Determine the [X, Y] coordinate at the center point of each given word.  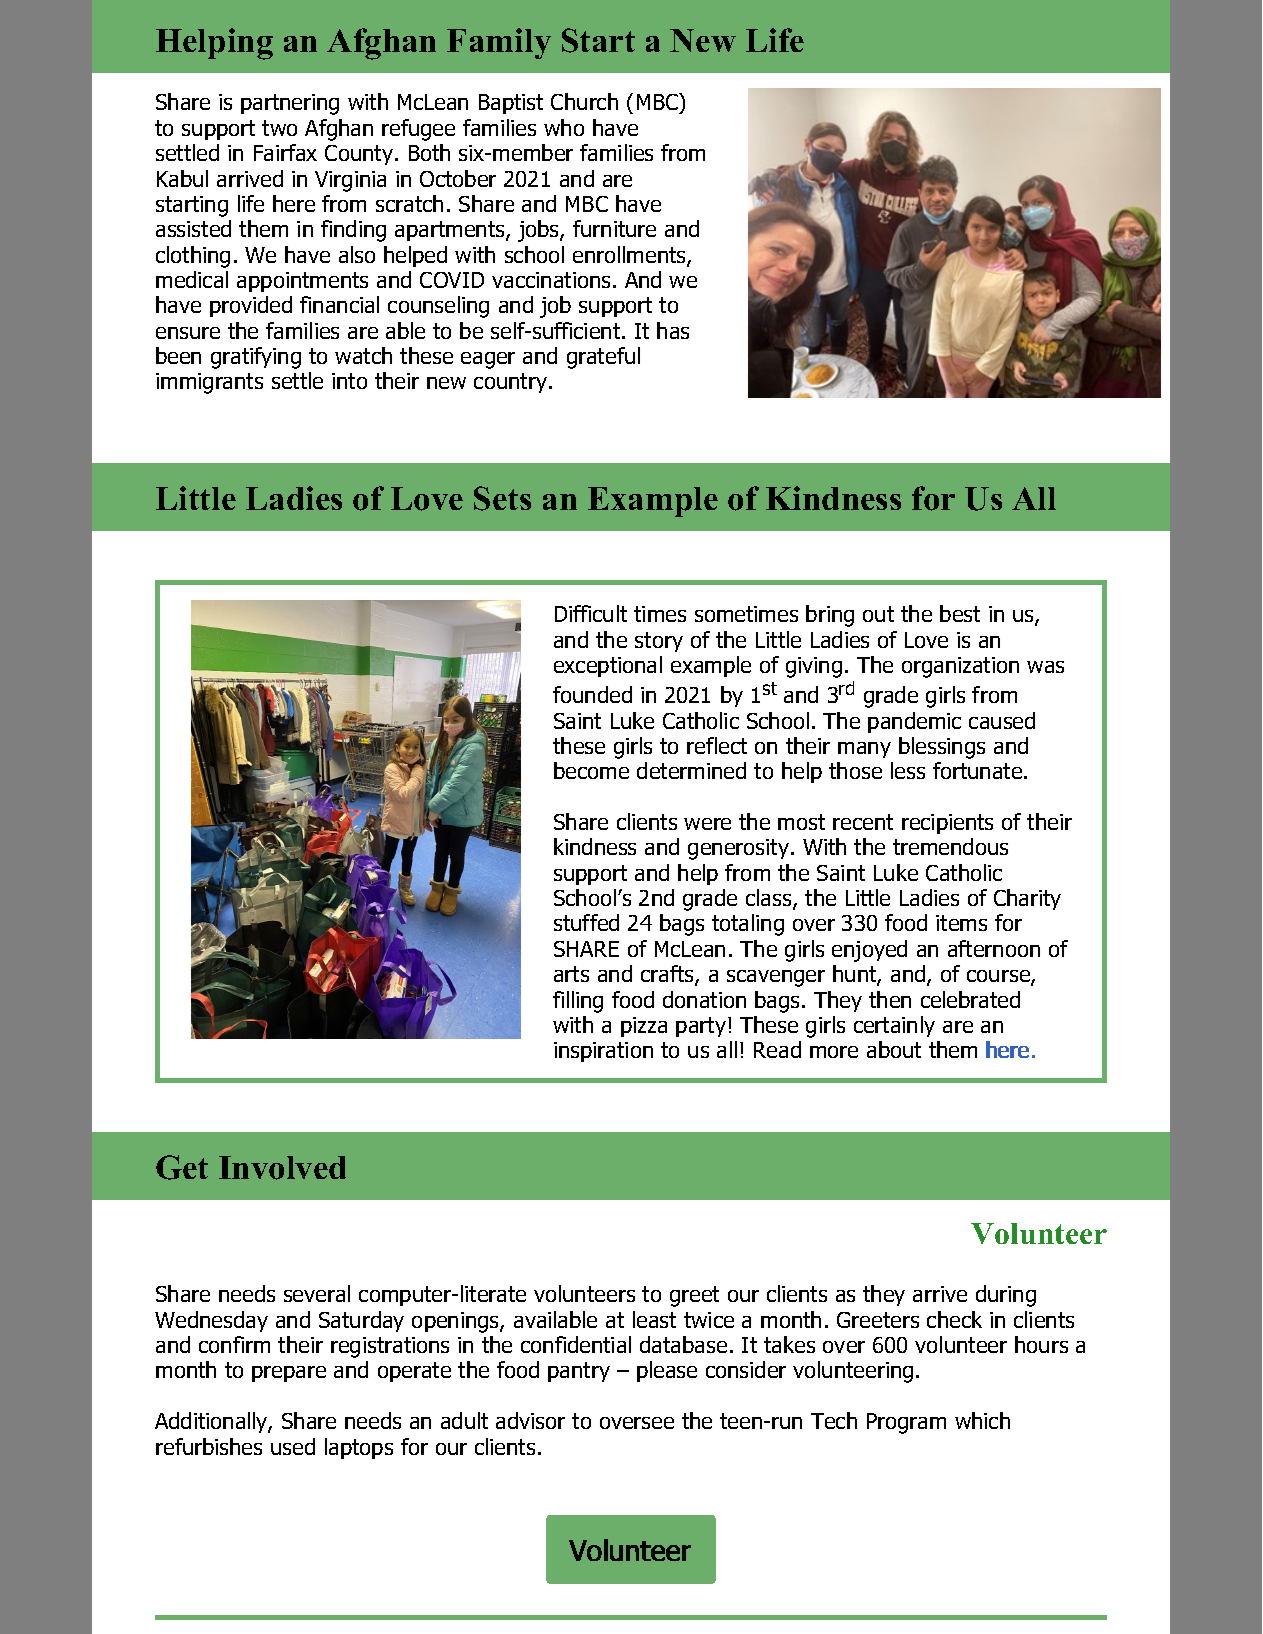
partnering [290, 104]
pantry [579, 1372]
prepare [289, 1374]
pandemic [914, 722]
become [591, 770]
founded [592, 694]
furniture [614, 228]
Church [584, 101]
